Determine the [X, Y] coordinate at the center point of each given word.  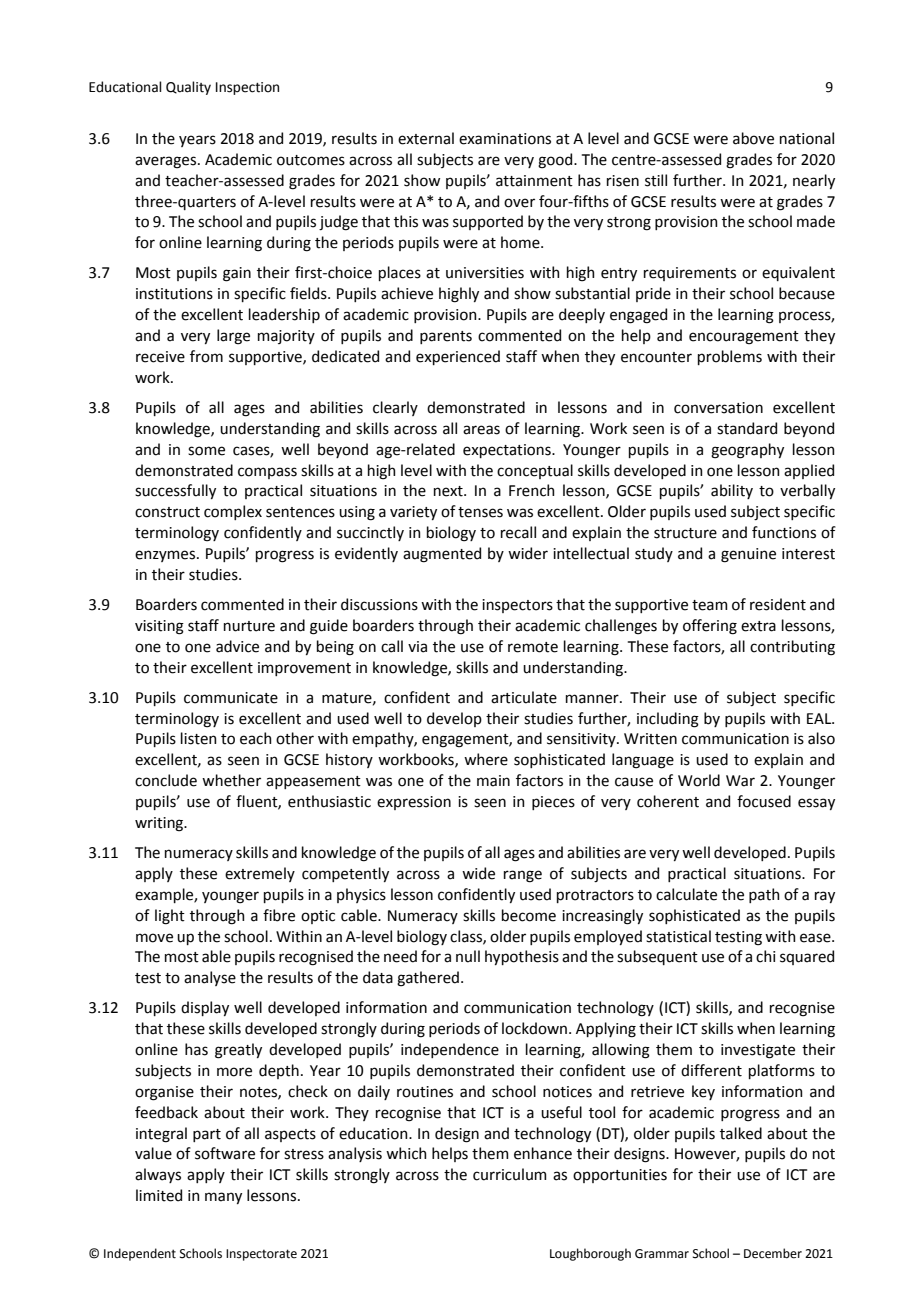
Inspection [247, 88]
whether [231, 780]
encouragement [744, 338]
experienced [458, 357]
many [223, 1198]
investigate [758, 1051]
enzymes [166, 556]
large [233, 337]
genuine [748, 555]
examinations [505, 139]
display [205, 1008]
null [468, 956]
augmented [442, 555]
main [493, 781]
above [753, 138]
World [699, 780]
